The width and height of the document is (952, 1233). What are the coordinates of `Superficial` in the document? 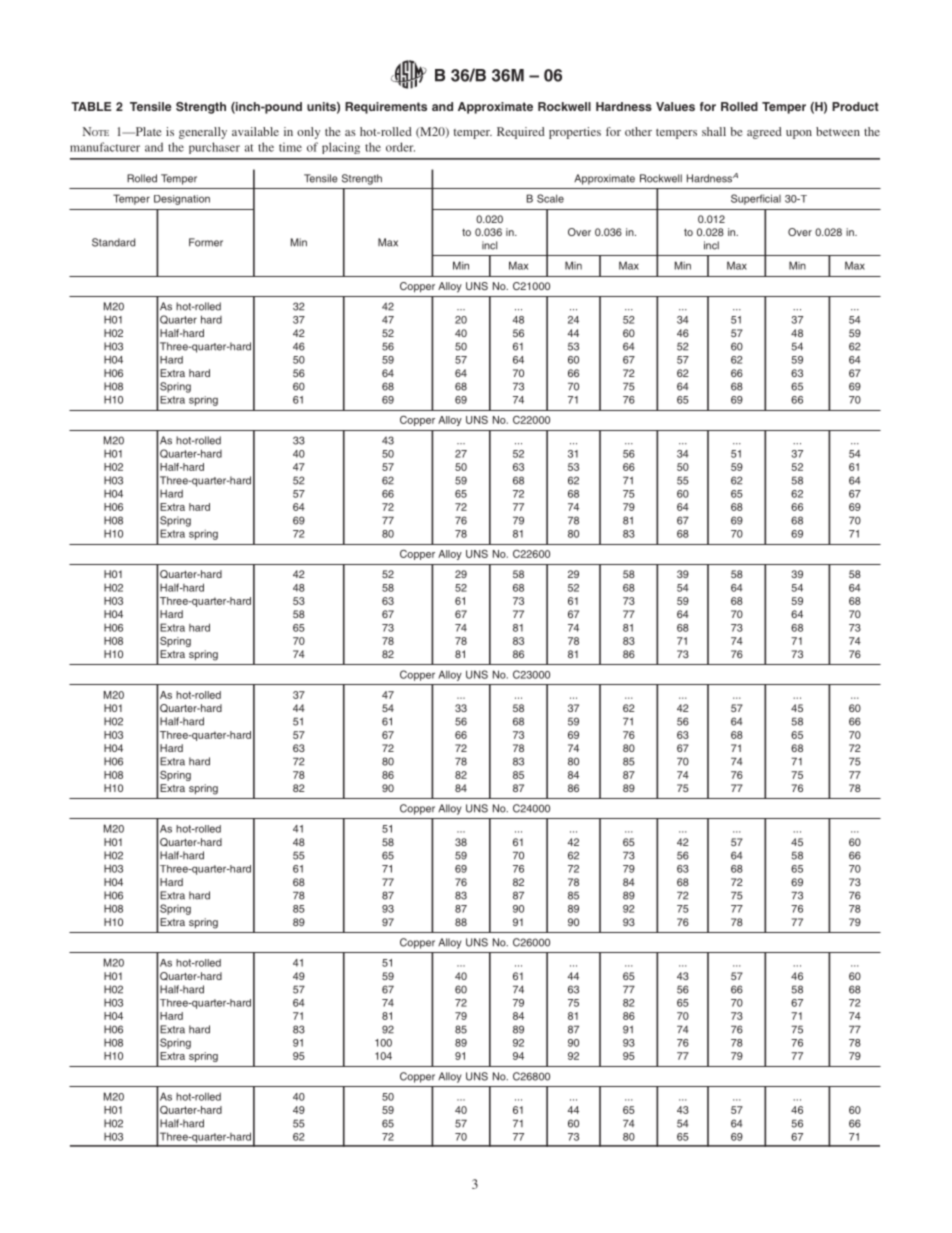 It's located at (756, 199).
